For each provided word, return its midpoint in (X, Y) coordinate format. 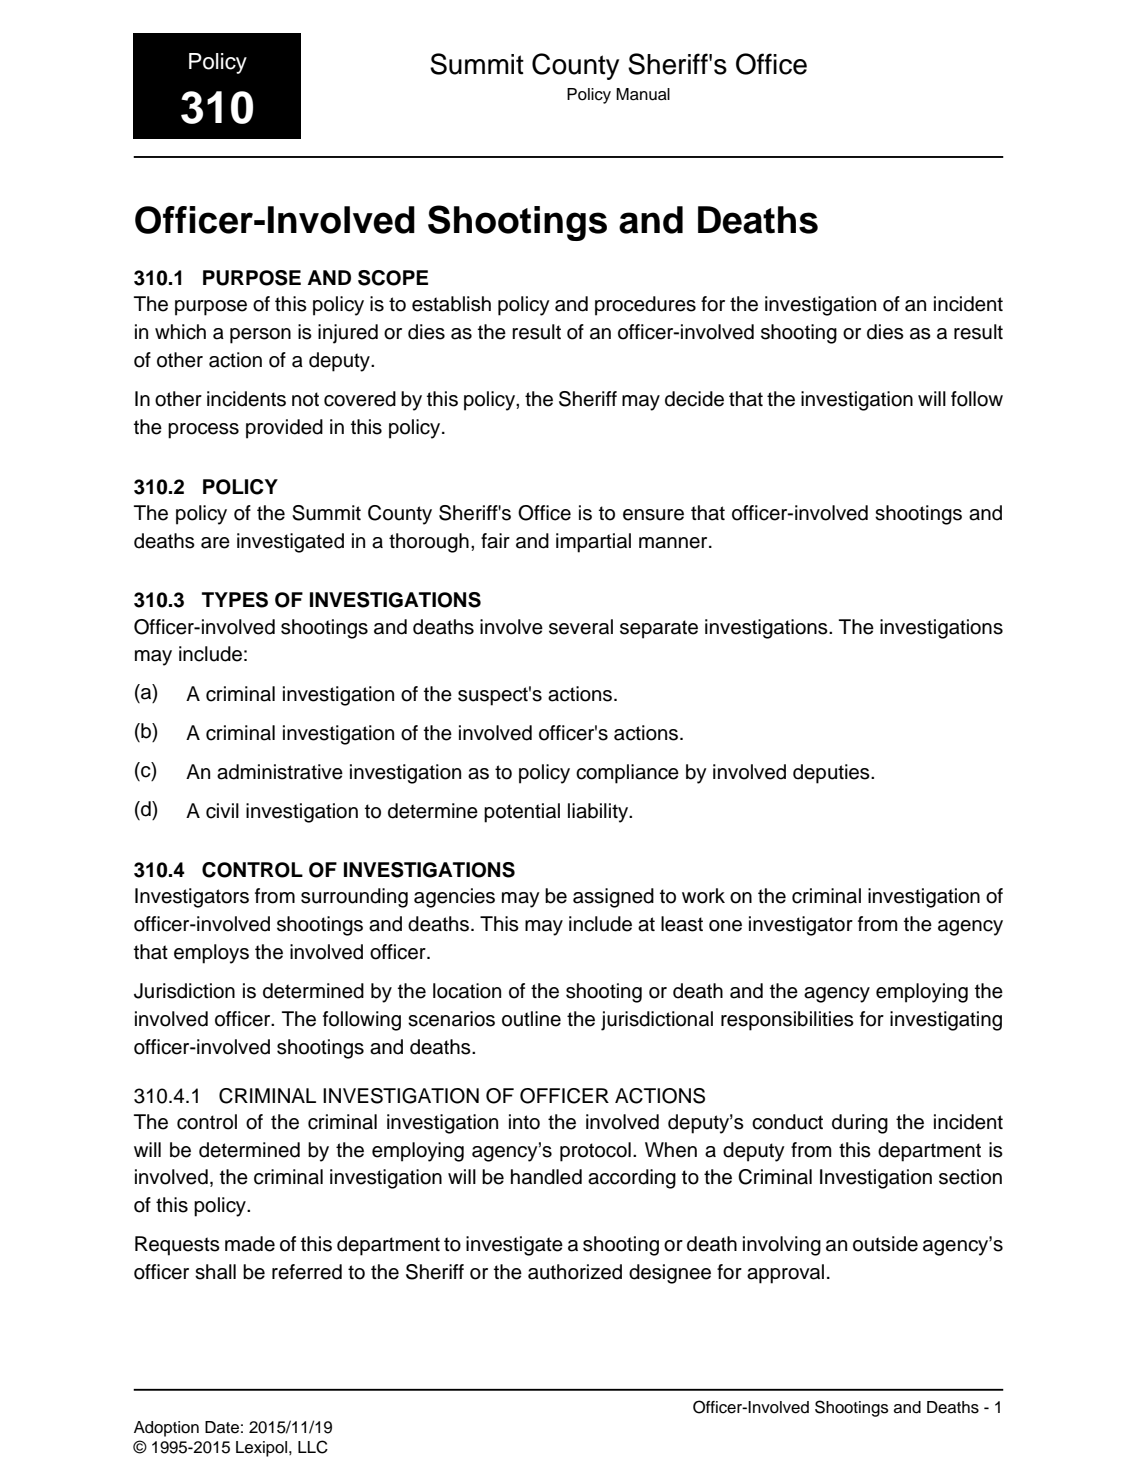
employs (211, 954)
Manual (643, 94)
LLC (313, 1447)
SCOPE (393, 278)
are (215, 543)
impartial (593, 543)
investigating (946, 1021)
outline (531, 1019)
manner (674, 543)
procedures (645, 306)
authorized (575, 1272)
